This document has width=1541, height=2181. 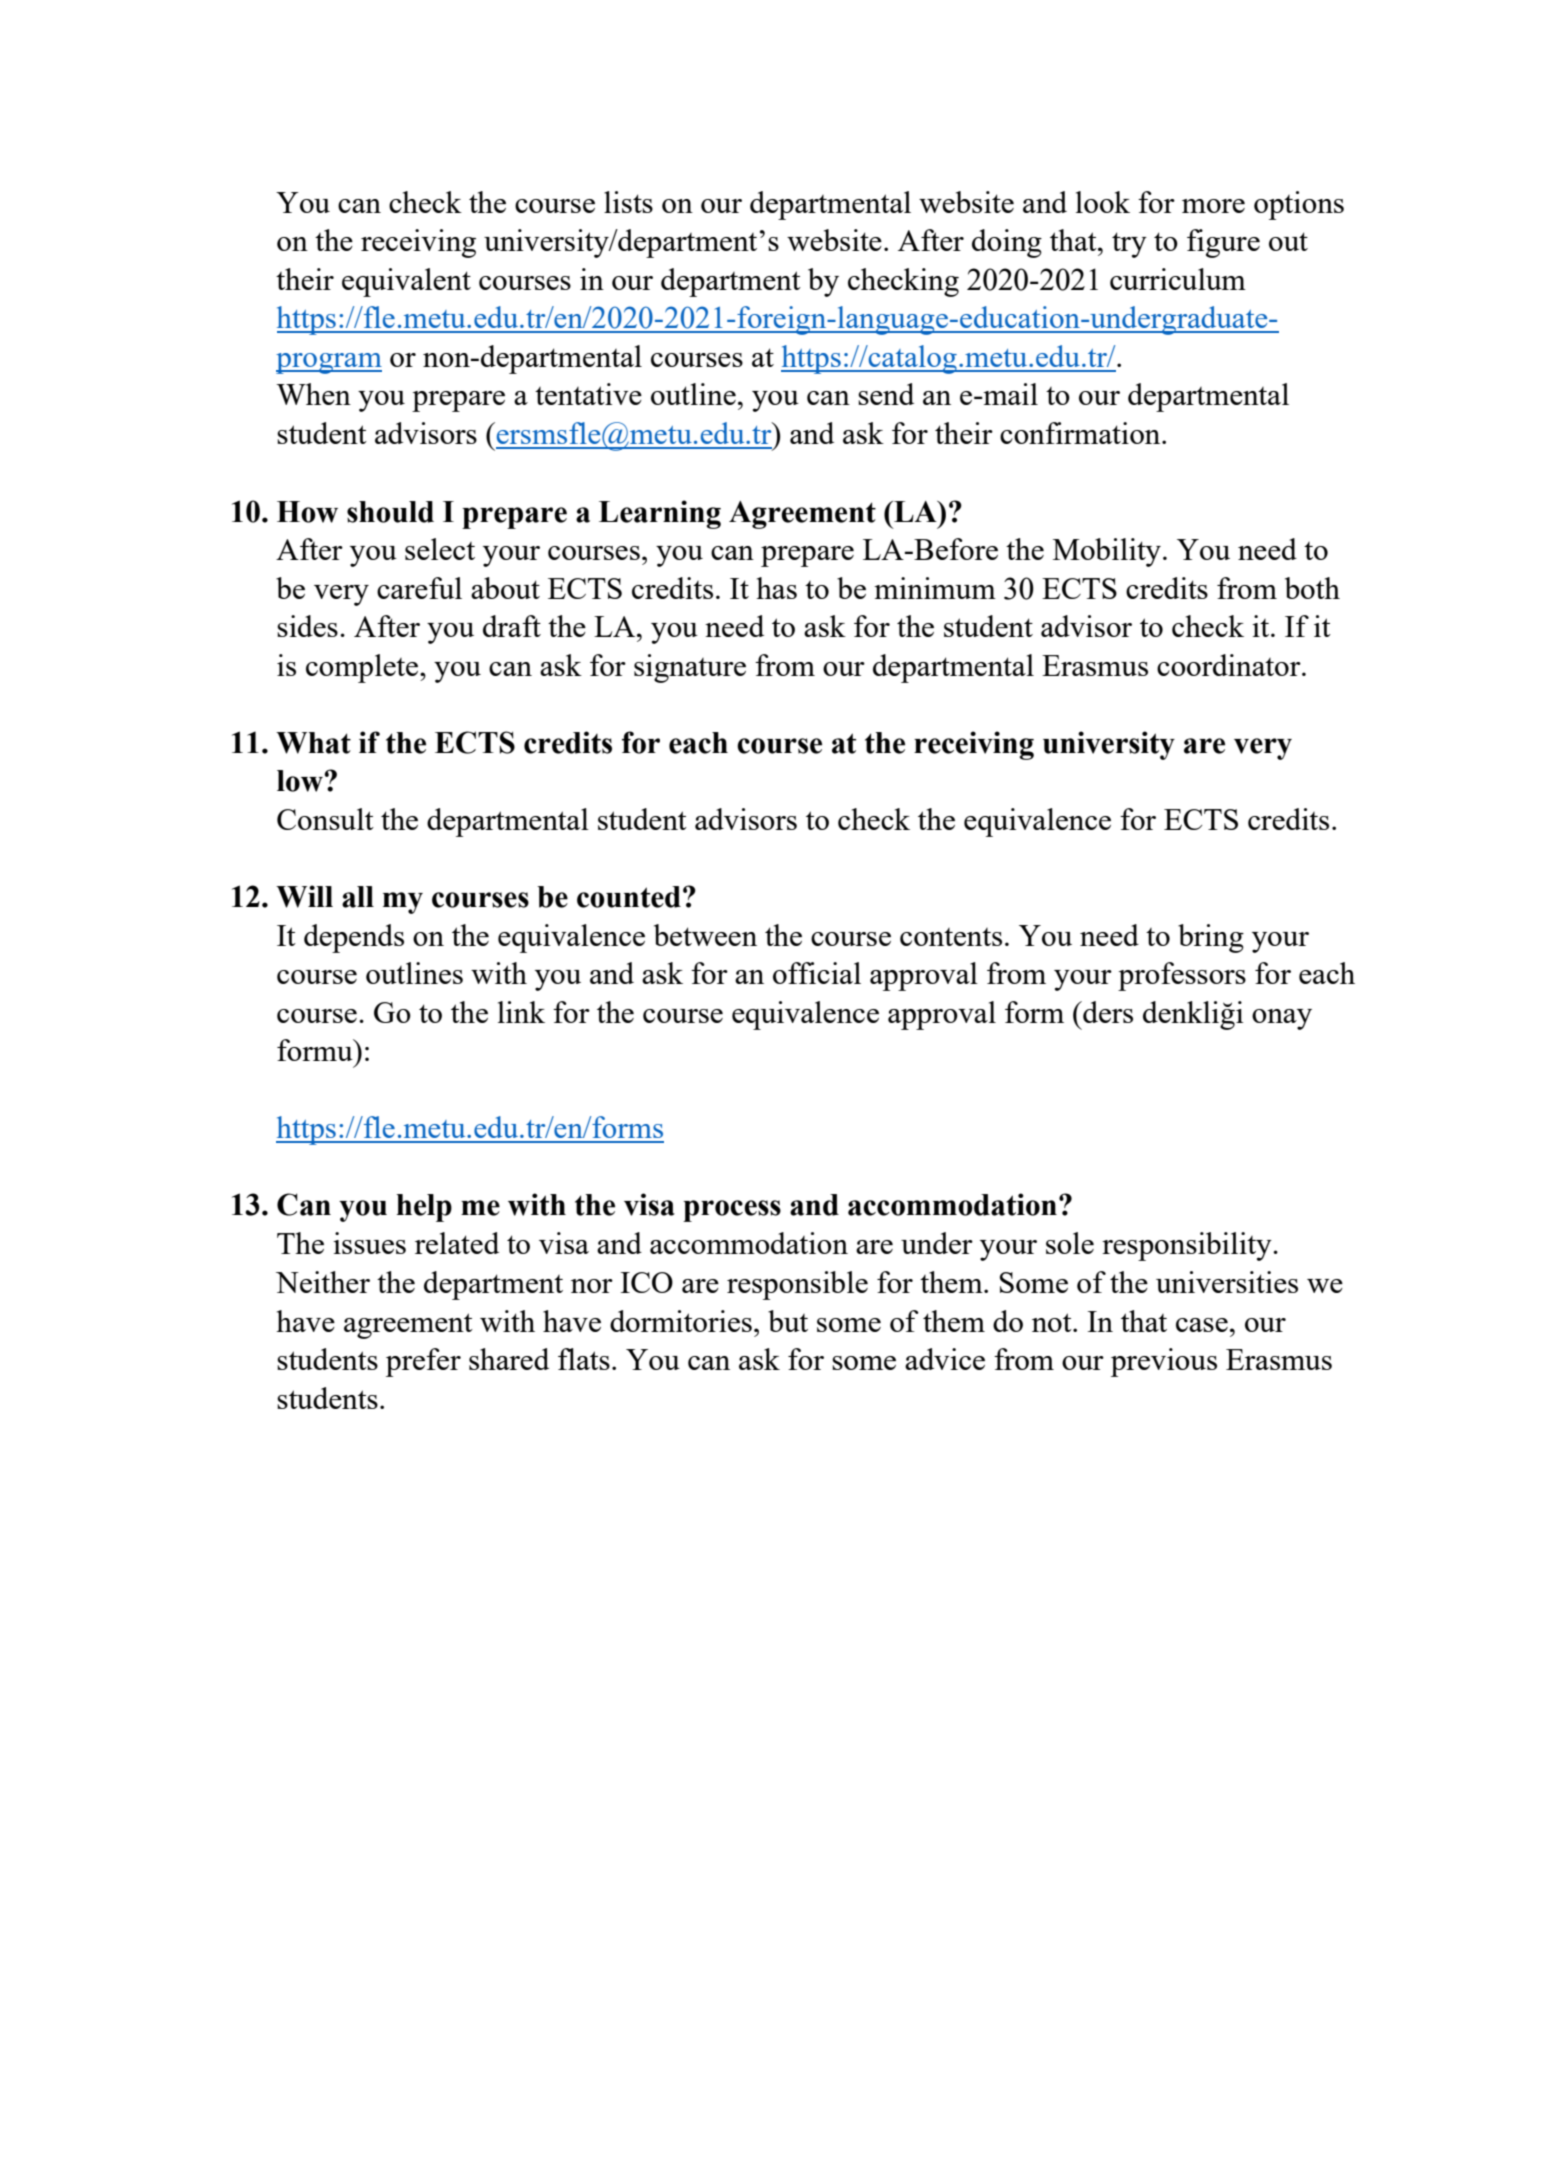 I want to click on equivalent, so click(x=406, y=282).
